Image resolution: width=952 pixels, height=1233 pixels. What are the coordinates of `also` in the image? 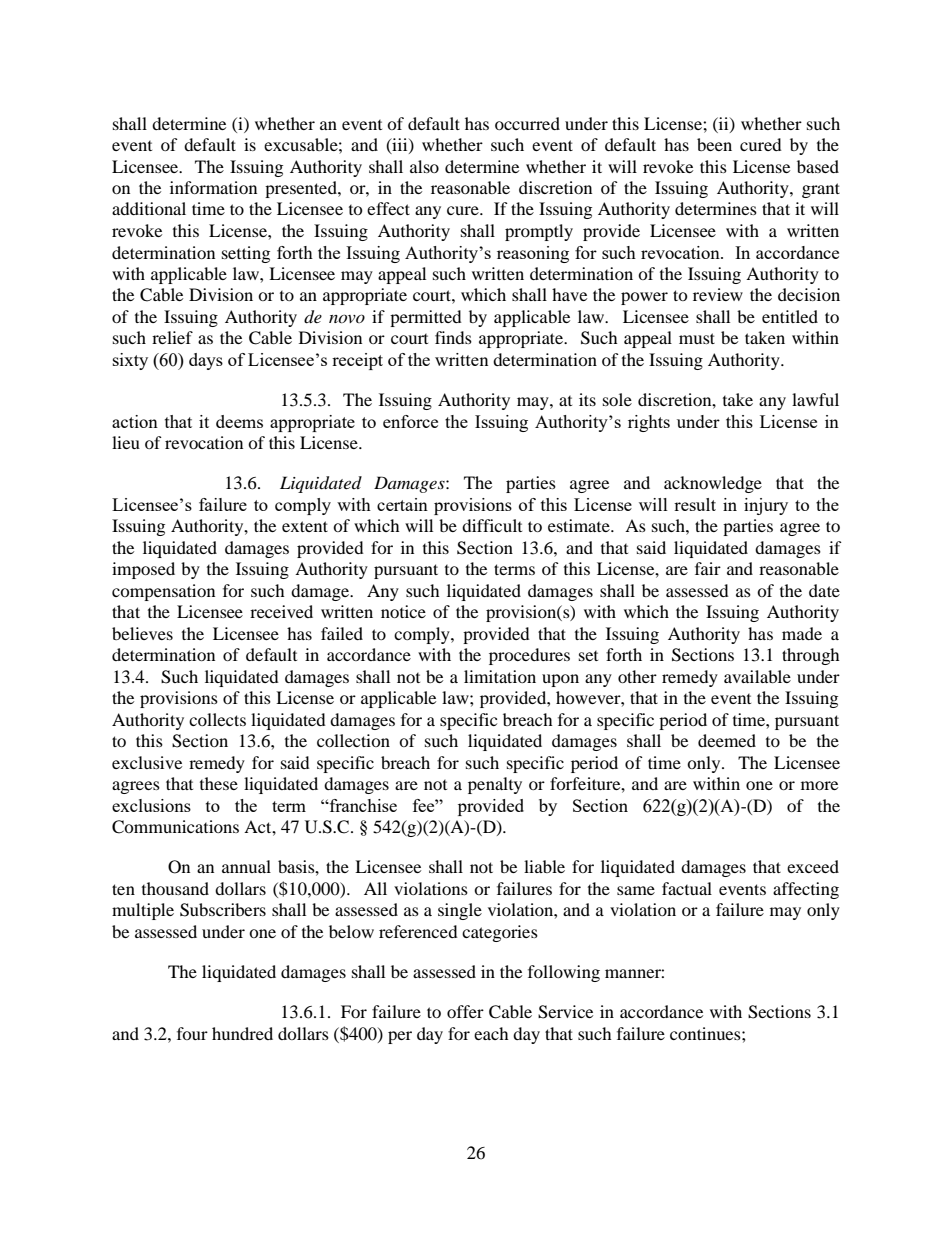 It's located at (424, 166).
